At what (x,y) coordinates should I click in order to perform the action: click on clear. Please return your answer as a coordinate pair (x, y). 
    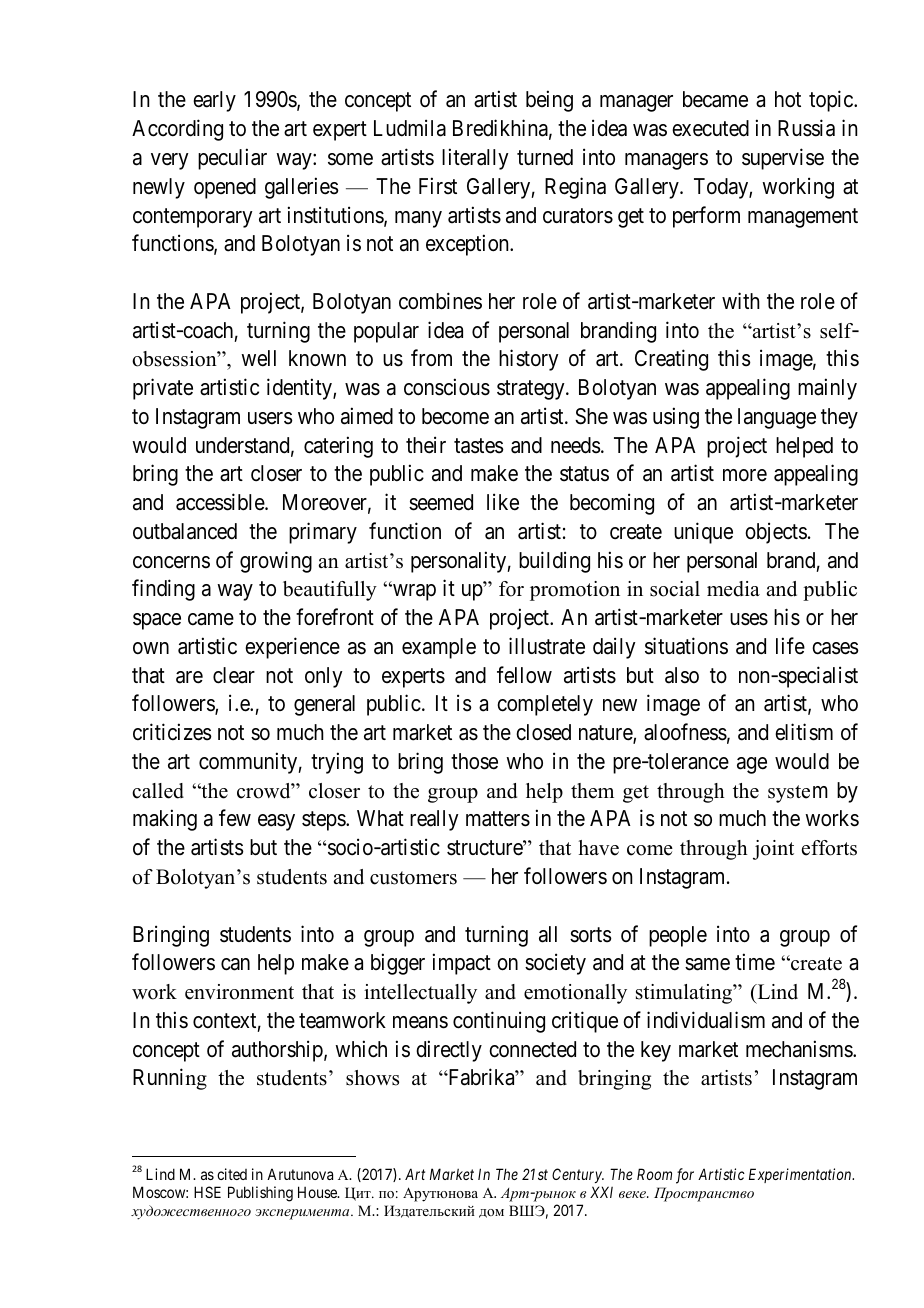
    Looking at the image, I should click on (234, 675).
